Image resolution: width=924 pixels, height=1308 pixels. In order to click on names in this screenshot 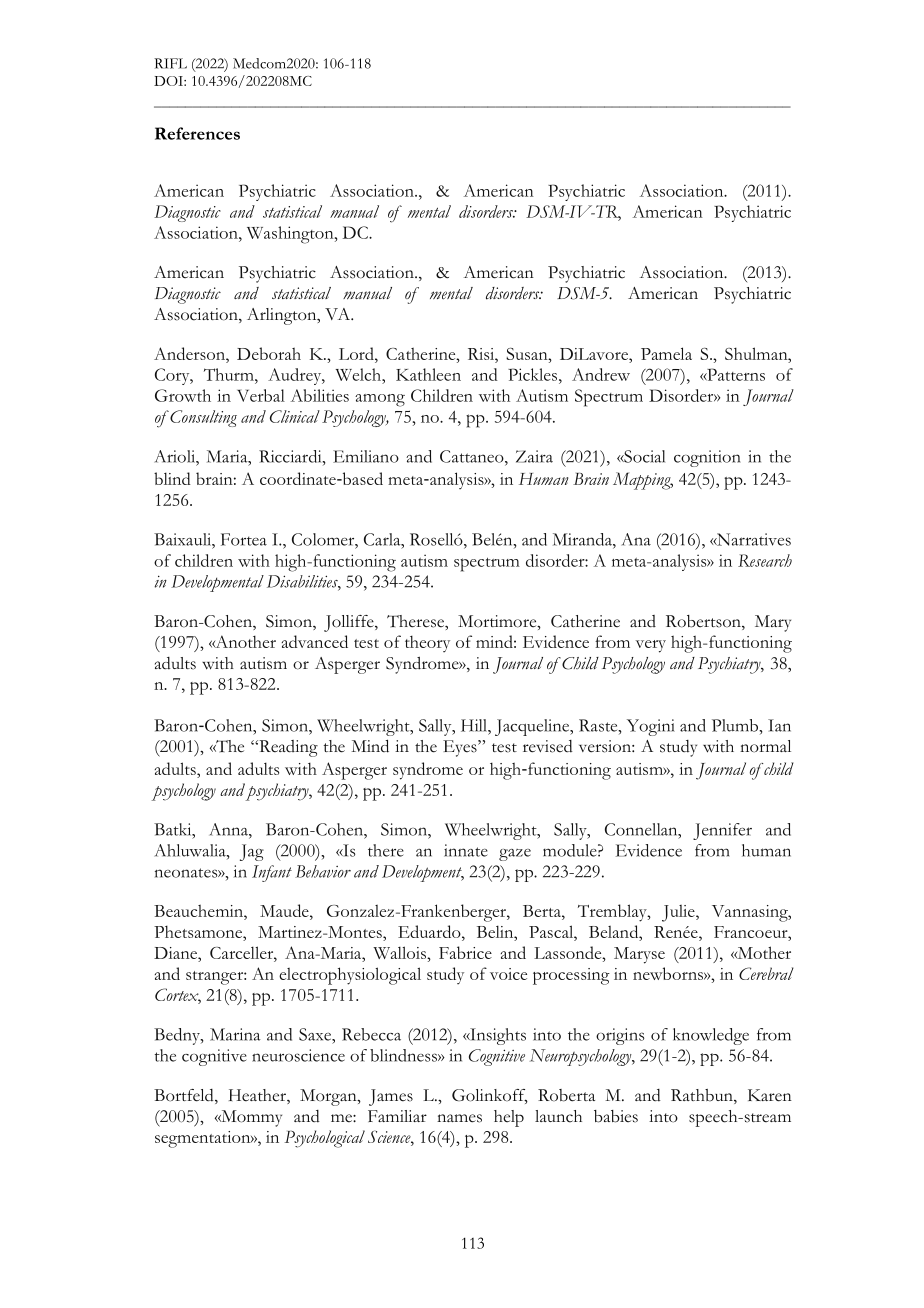, I will do `click(459, 1118)`.
